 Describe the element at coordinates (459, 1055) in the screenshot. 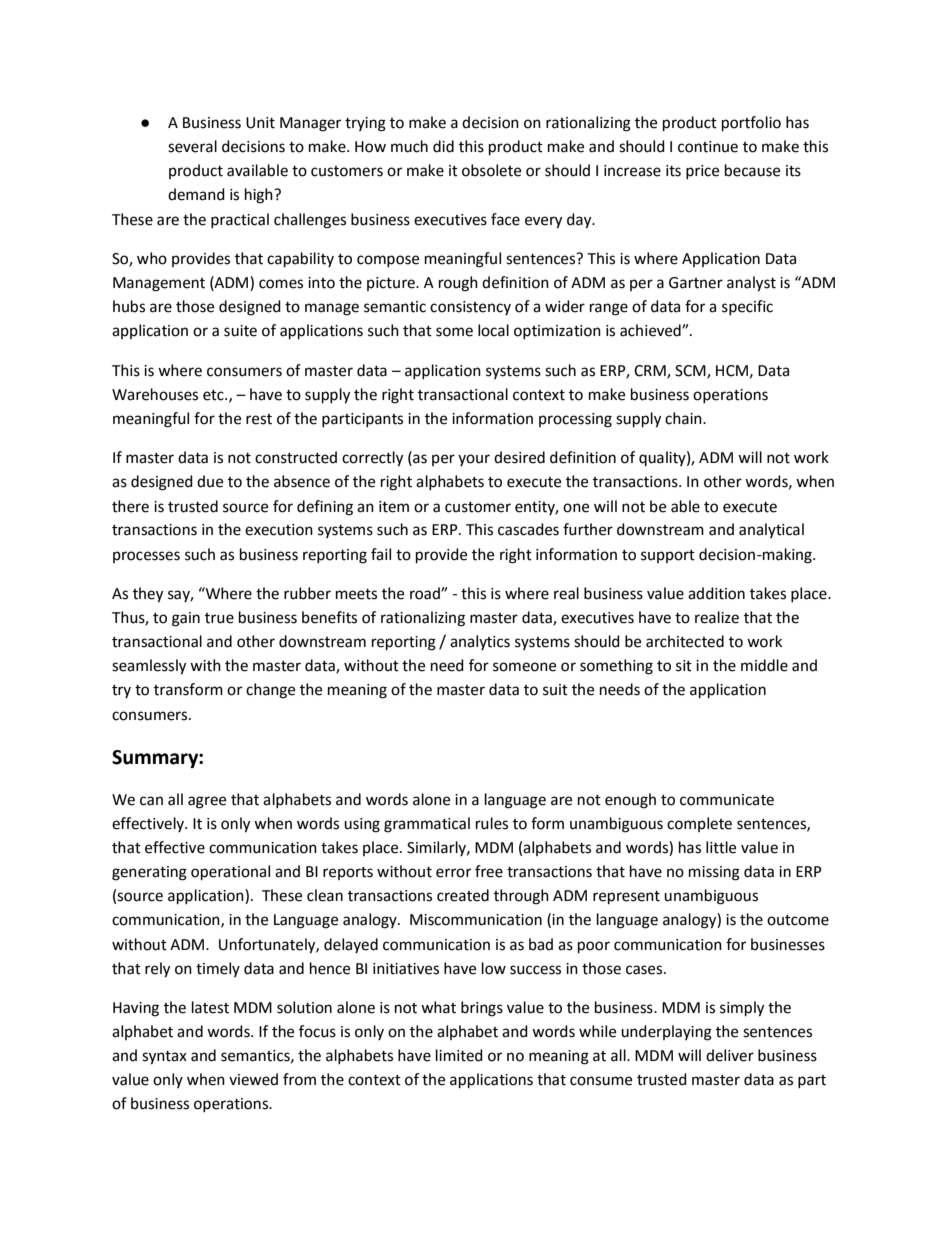

I see `limited` at that location.
